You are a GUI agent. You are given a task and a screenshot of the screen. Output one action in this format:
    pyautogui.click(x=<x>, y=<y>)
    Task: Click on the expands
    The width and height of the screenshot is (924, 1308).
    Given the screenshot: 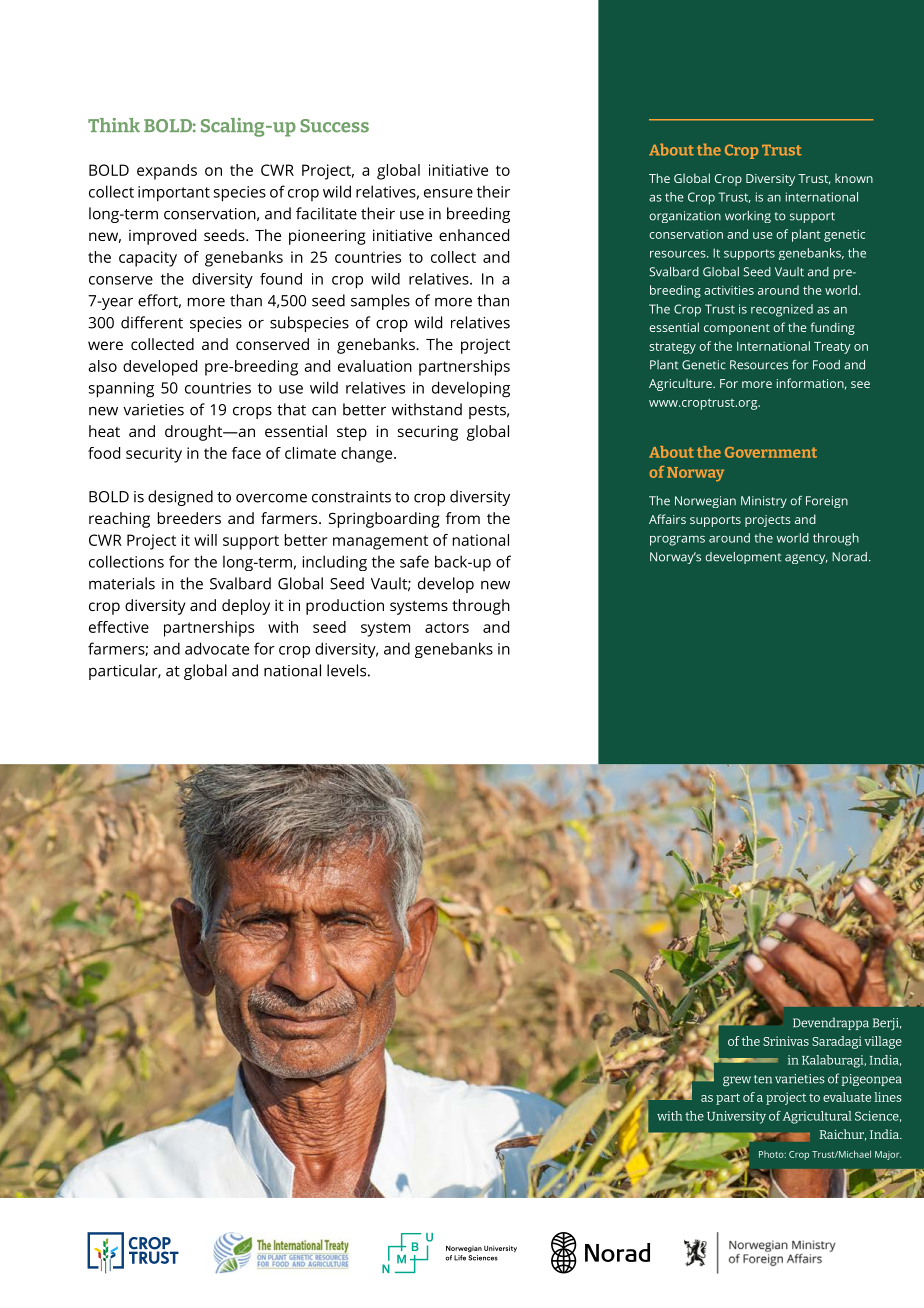 What is the action you would take?
    pyautogui.click(x=167, y=172)
